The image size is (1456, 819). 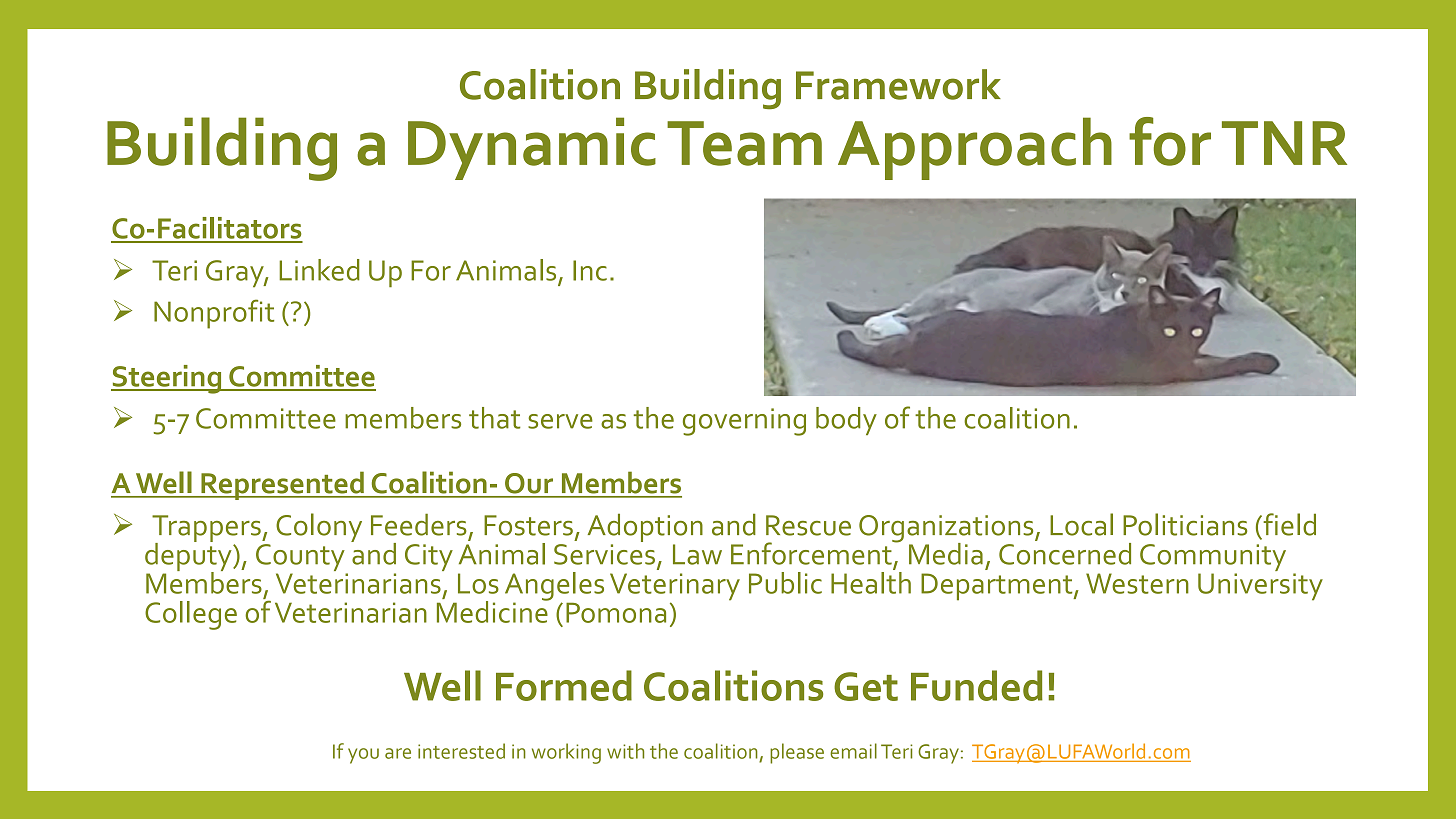 What do you see at coordinates (319, 270) in the document?
I see `Linked` at bounding box center [319, 270].
